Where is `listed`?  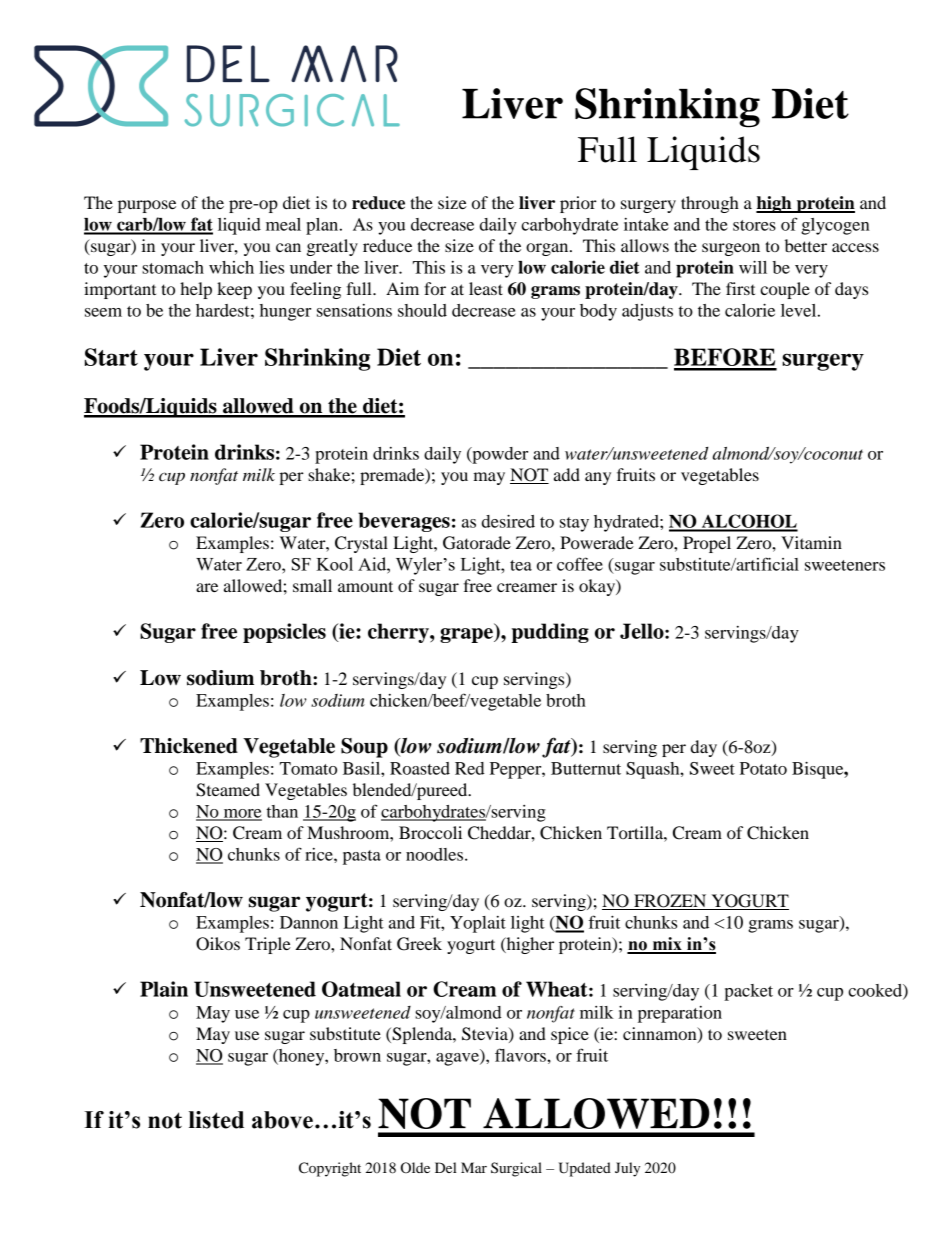
listed is located at coordinates (216, 1120).
